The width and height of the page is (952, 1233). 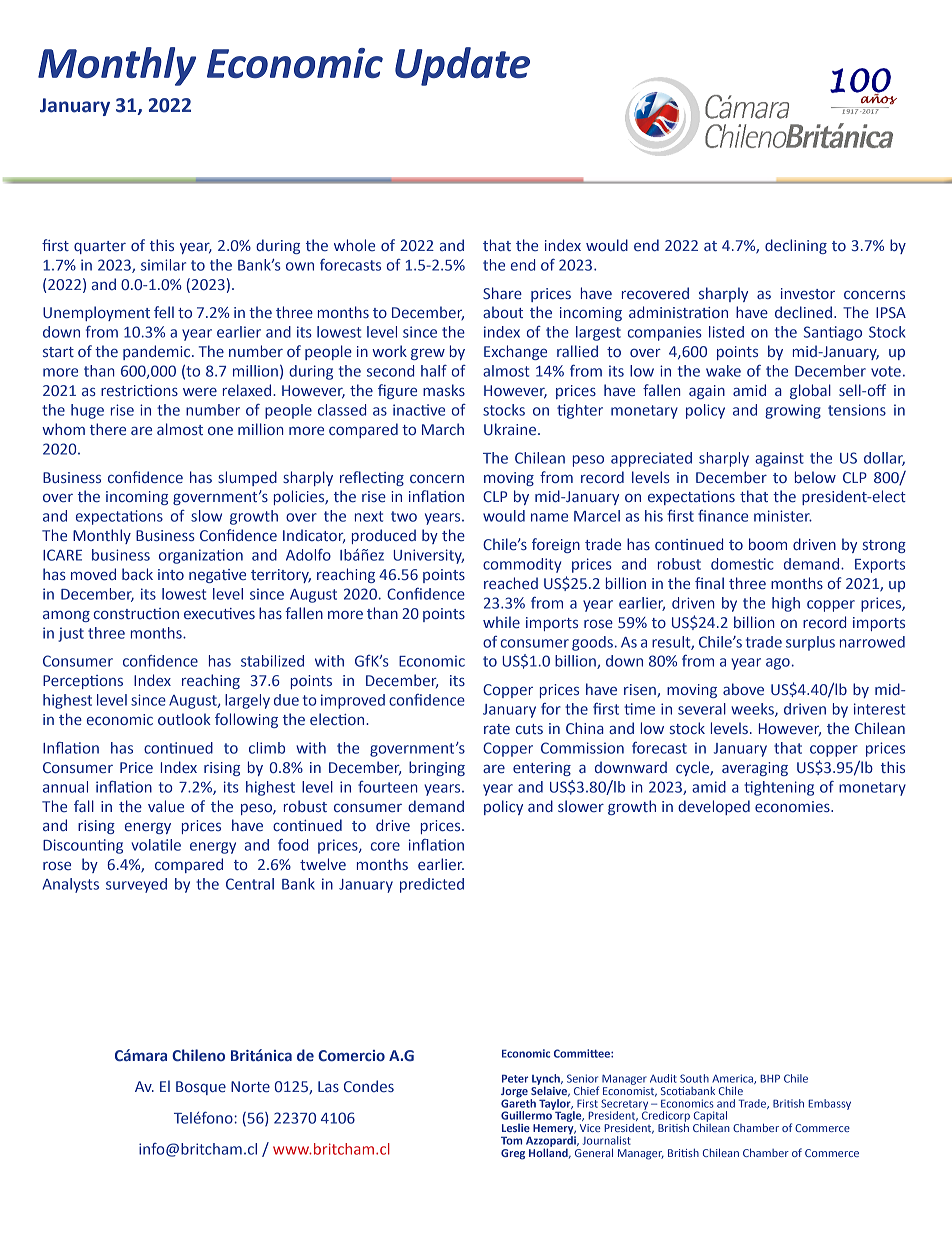 I want to click on below, so click(x=815, y=477).
